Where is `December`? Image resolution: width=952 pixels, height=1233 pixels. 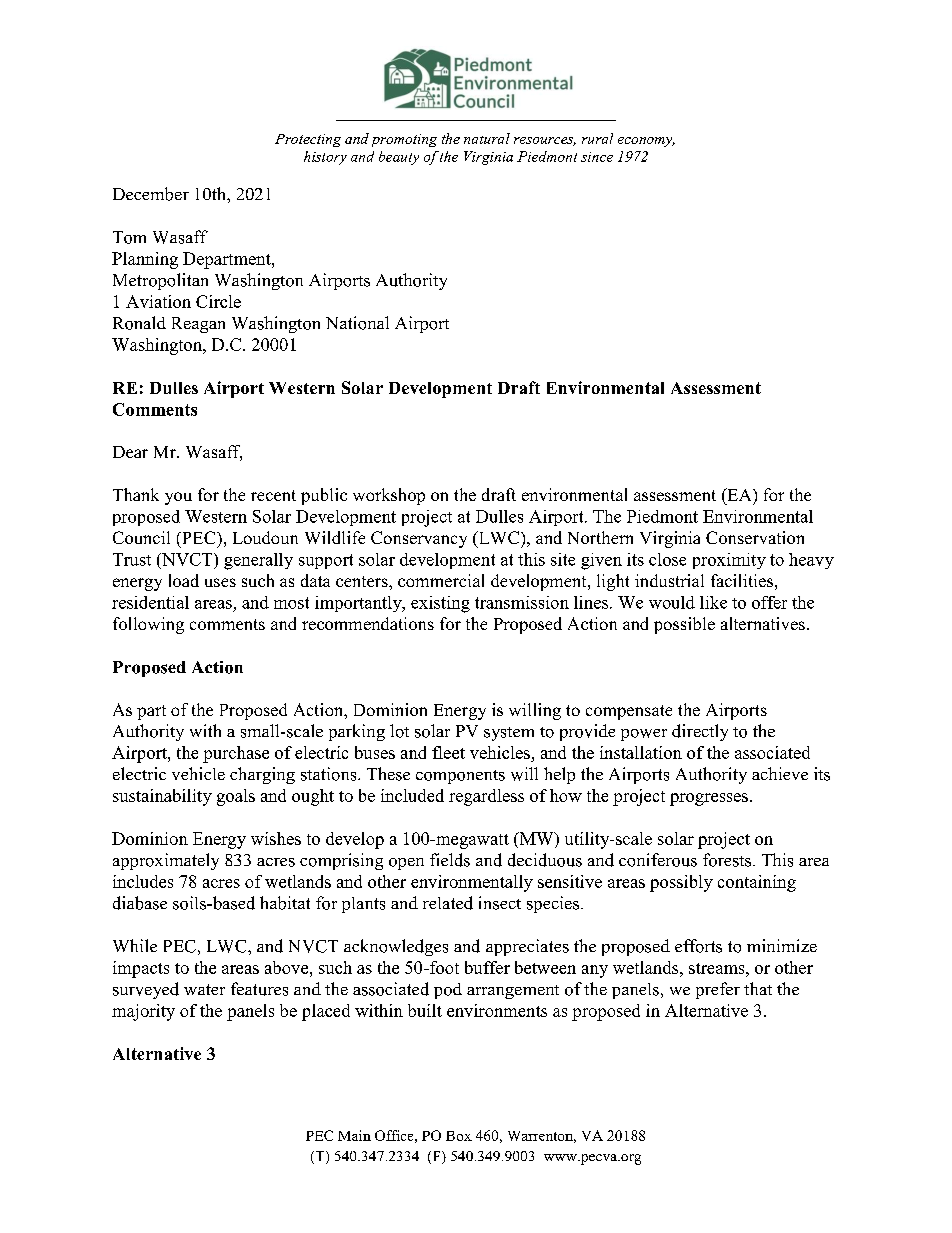
December is located at coordinates (151, 194).
